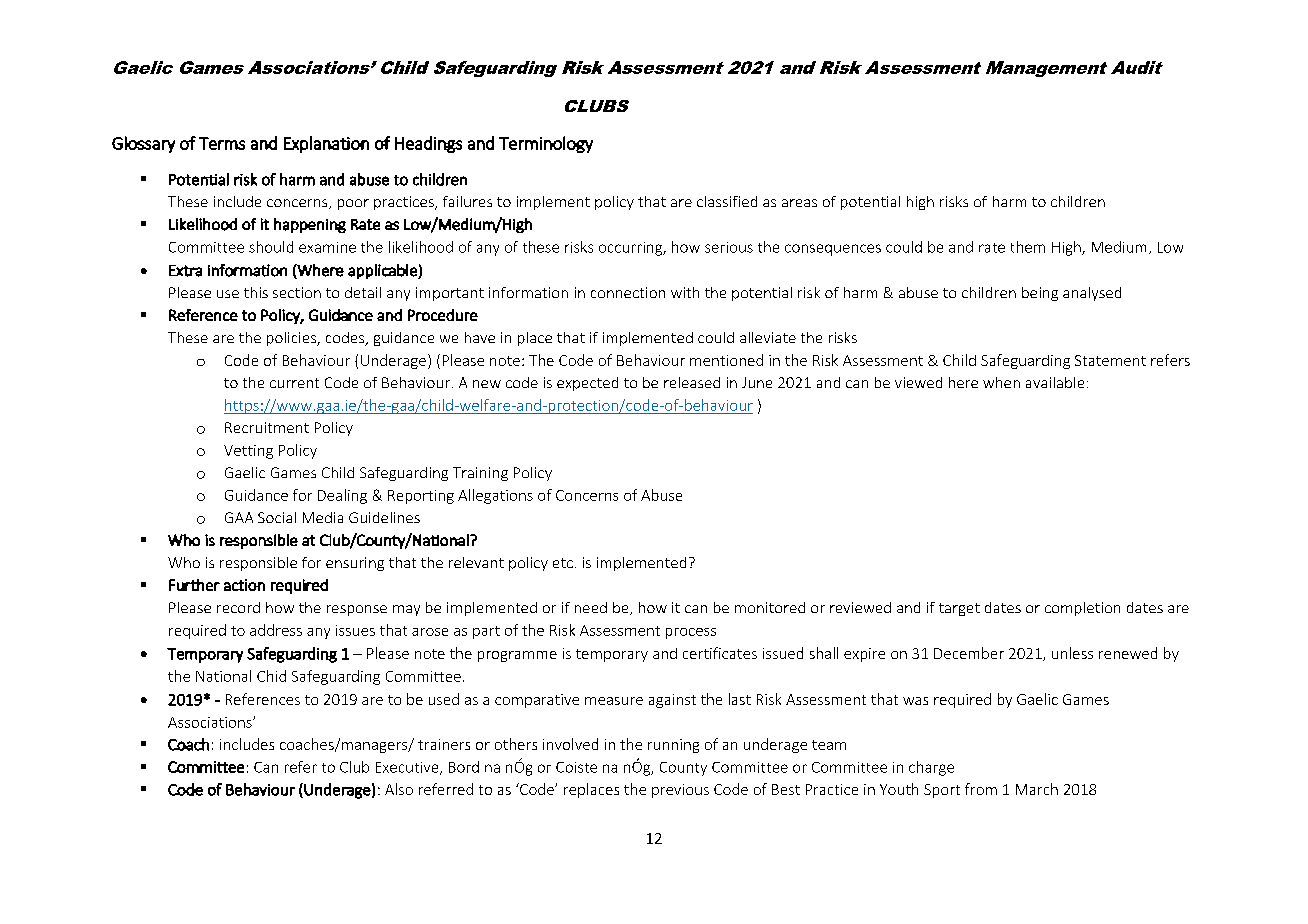  What do you see at coordinates (248, 452) in the document?
I see `Vetting` at bounding box center [248, 452].
